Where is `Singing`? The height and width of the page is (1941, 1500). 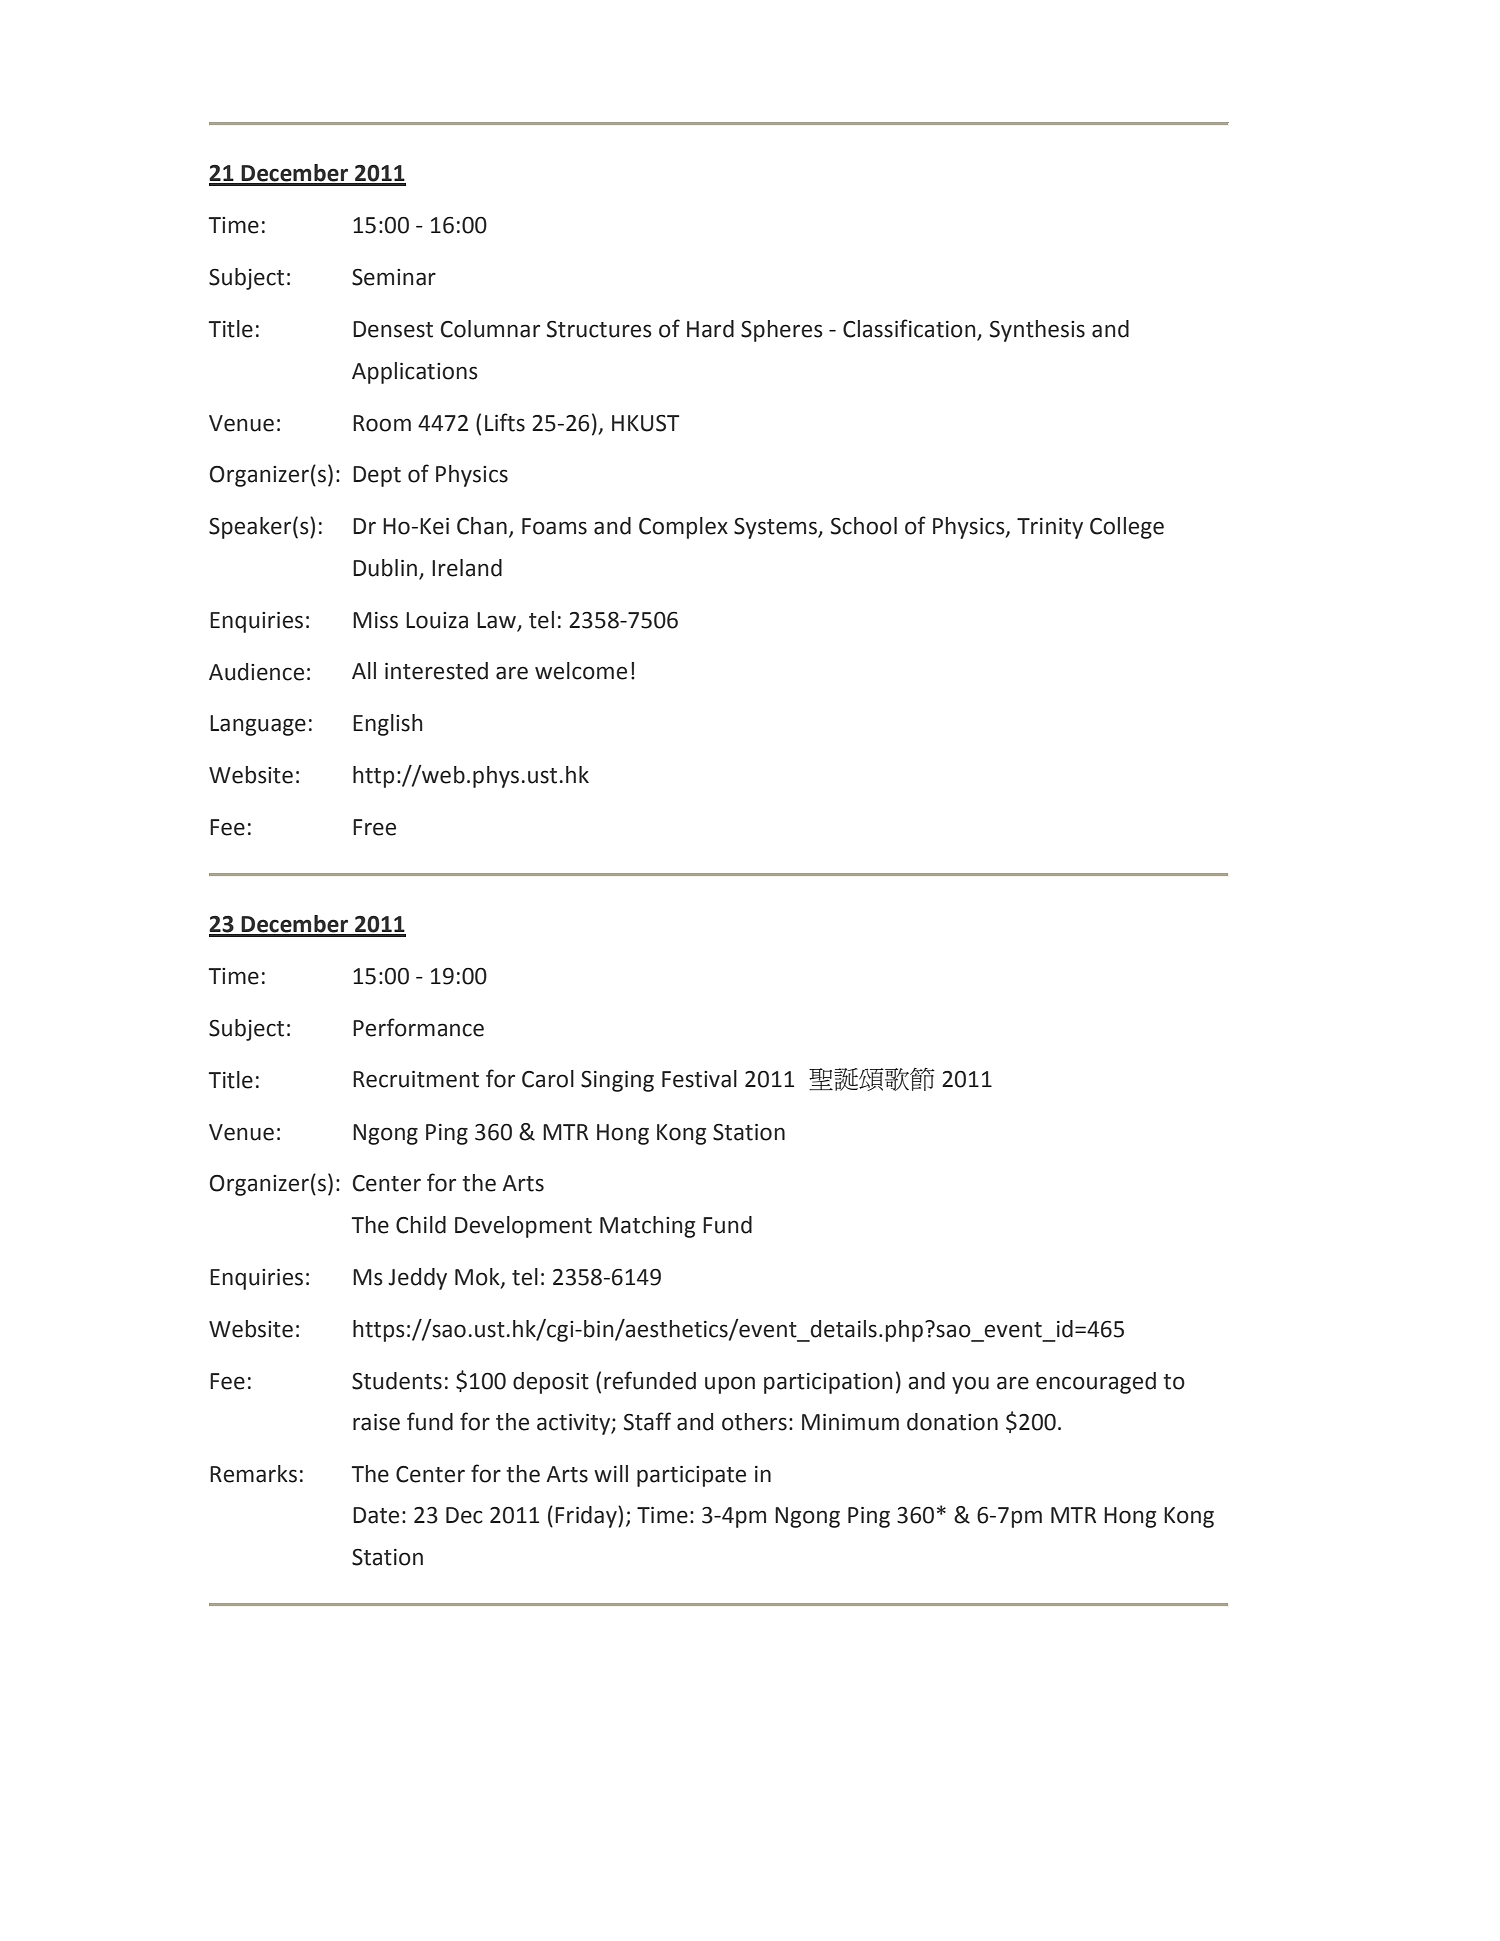
Singing is located at coordinates (617, 1081).
